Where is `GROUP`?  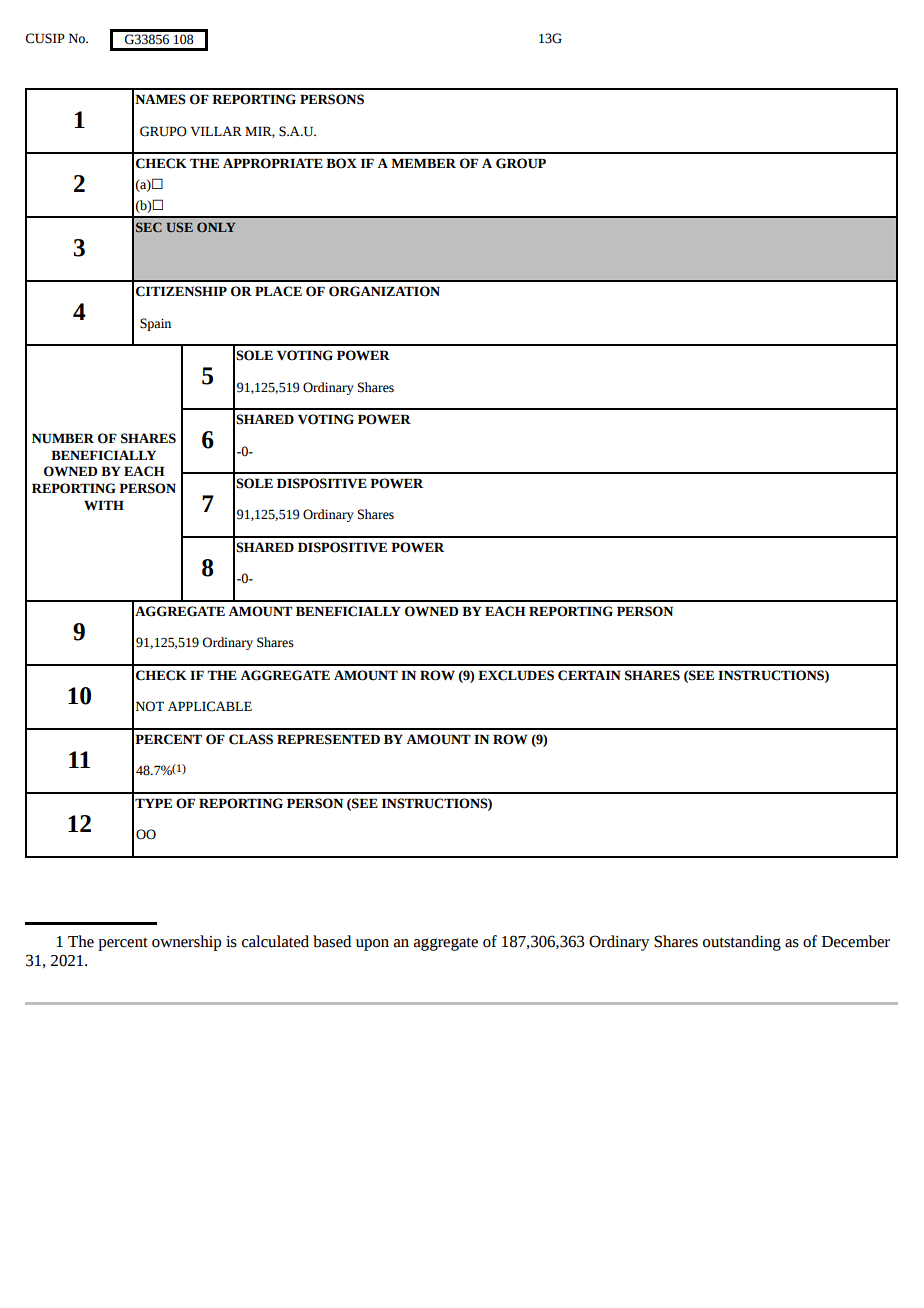
GROUP is located at coordinates (521, 163).
